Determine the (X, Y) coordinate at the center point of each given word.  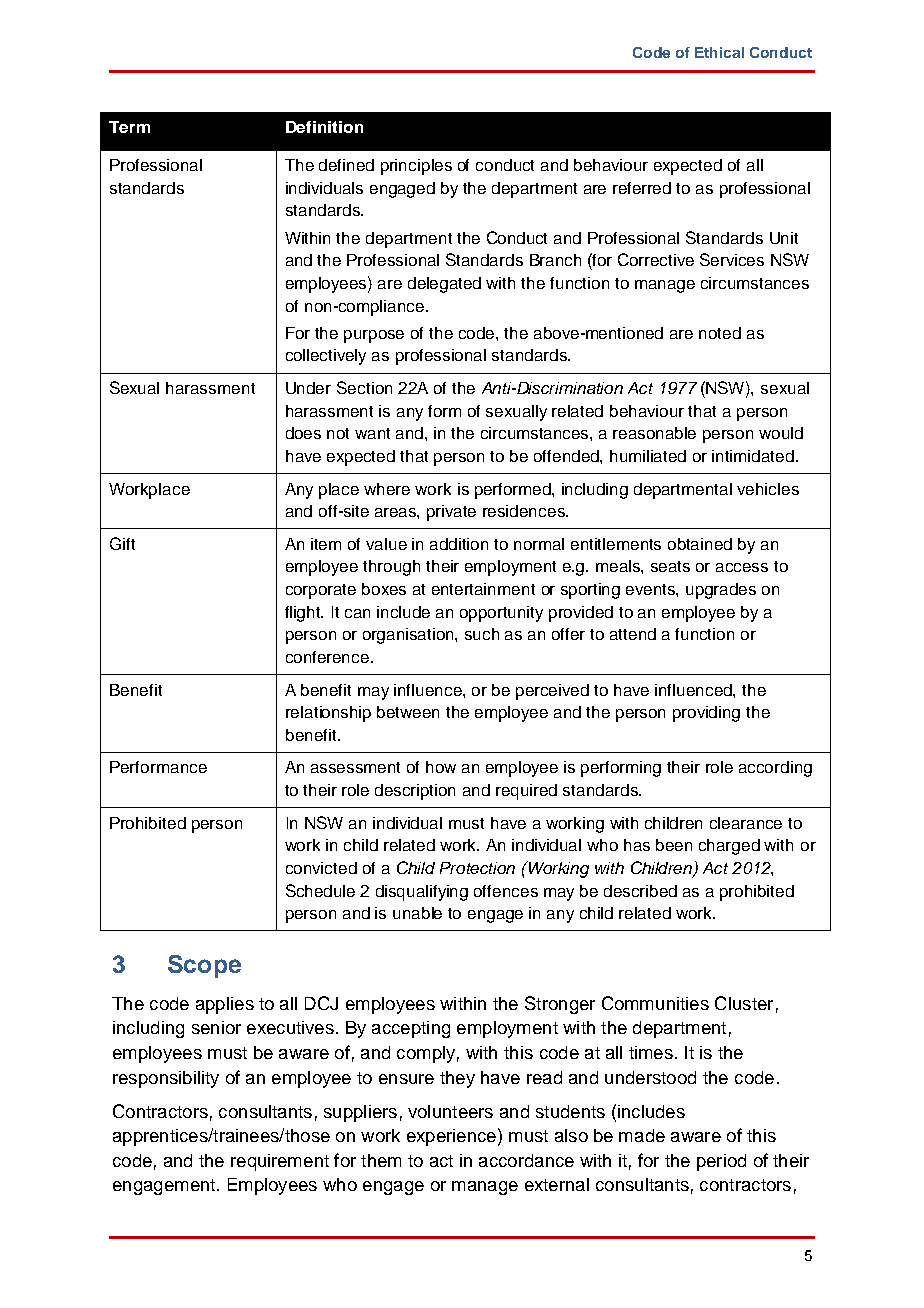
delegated (444, 285)
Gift (122, 543)
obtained (700, 544)
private (451, 513)
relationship (328, 714)
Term (129, 127)
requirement (280, 1162)
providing (706, 714)
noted (720, 333)
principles (416, 167)
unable (417, 913)
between (408, 712)
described (640, 891)
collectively (326, 357)
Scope (204, 966)
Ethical (719, 52)
